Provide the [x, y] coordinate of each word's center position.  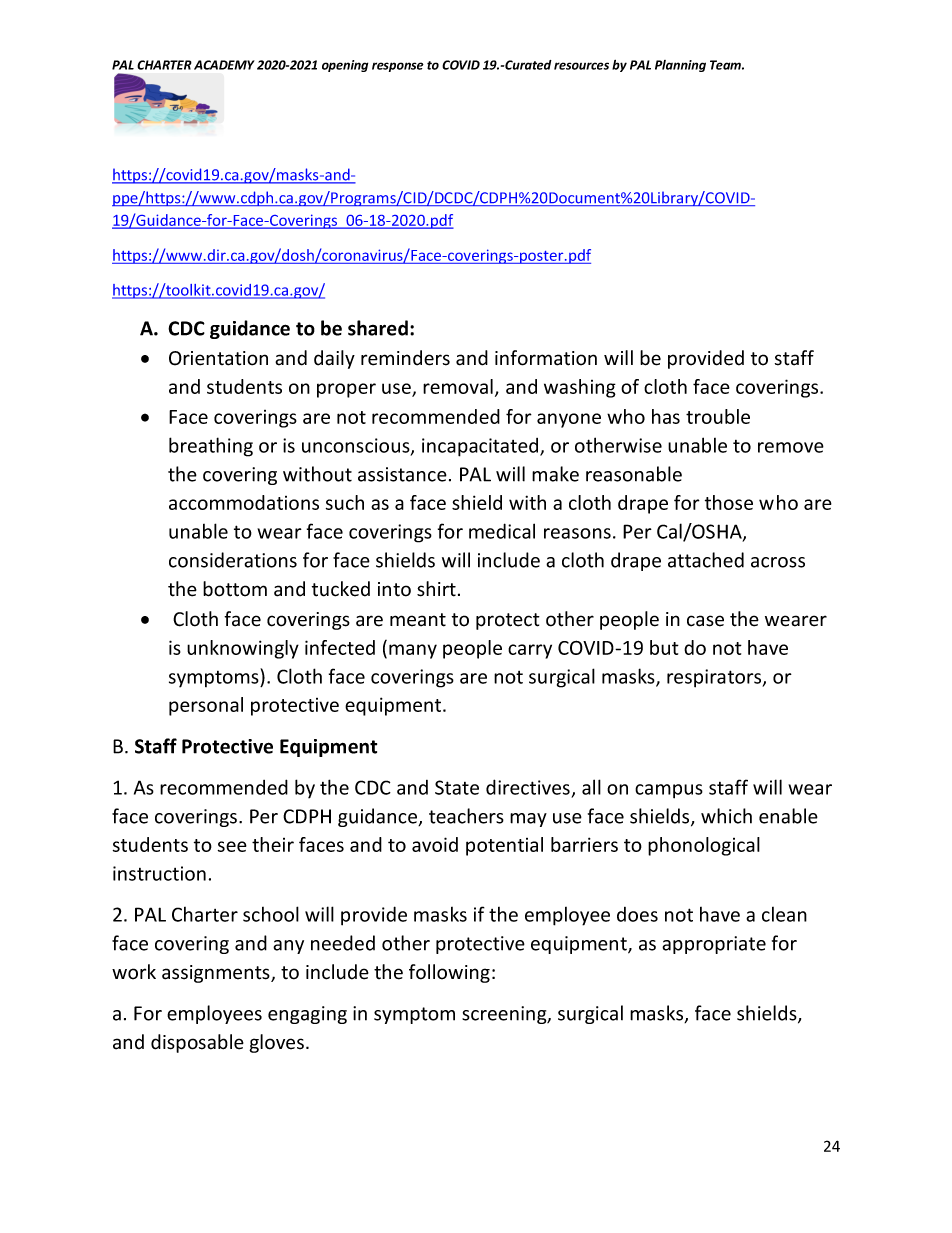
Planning [680, 66]
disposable [197, 1043]
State [457, 787]
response [398, 67]
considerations [233, 560]
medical [502, 531]
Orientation [218, 358]
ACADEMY [224, 65]
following [449, 973]
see [232, 846]
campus [669, 791]
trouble [718, 416]
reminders [405, 358]
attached [706, 560]
